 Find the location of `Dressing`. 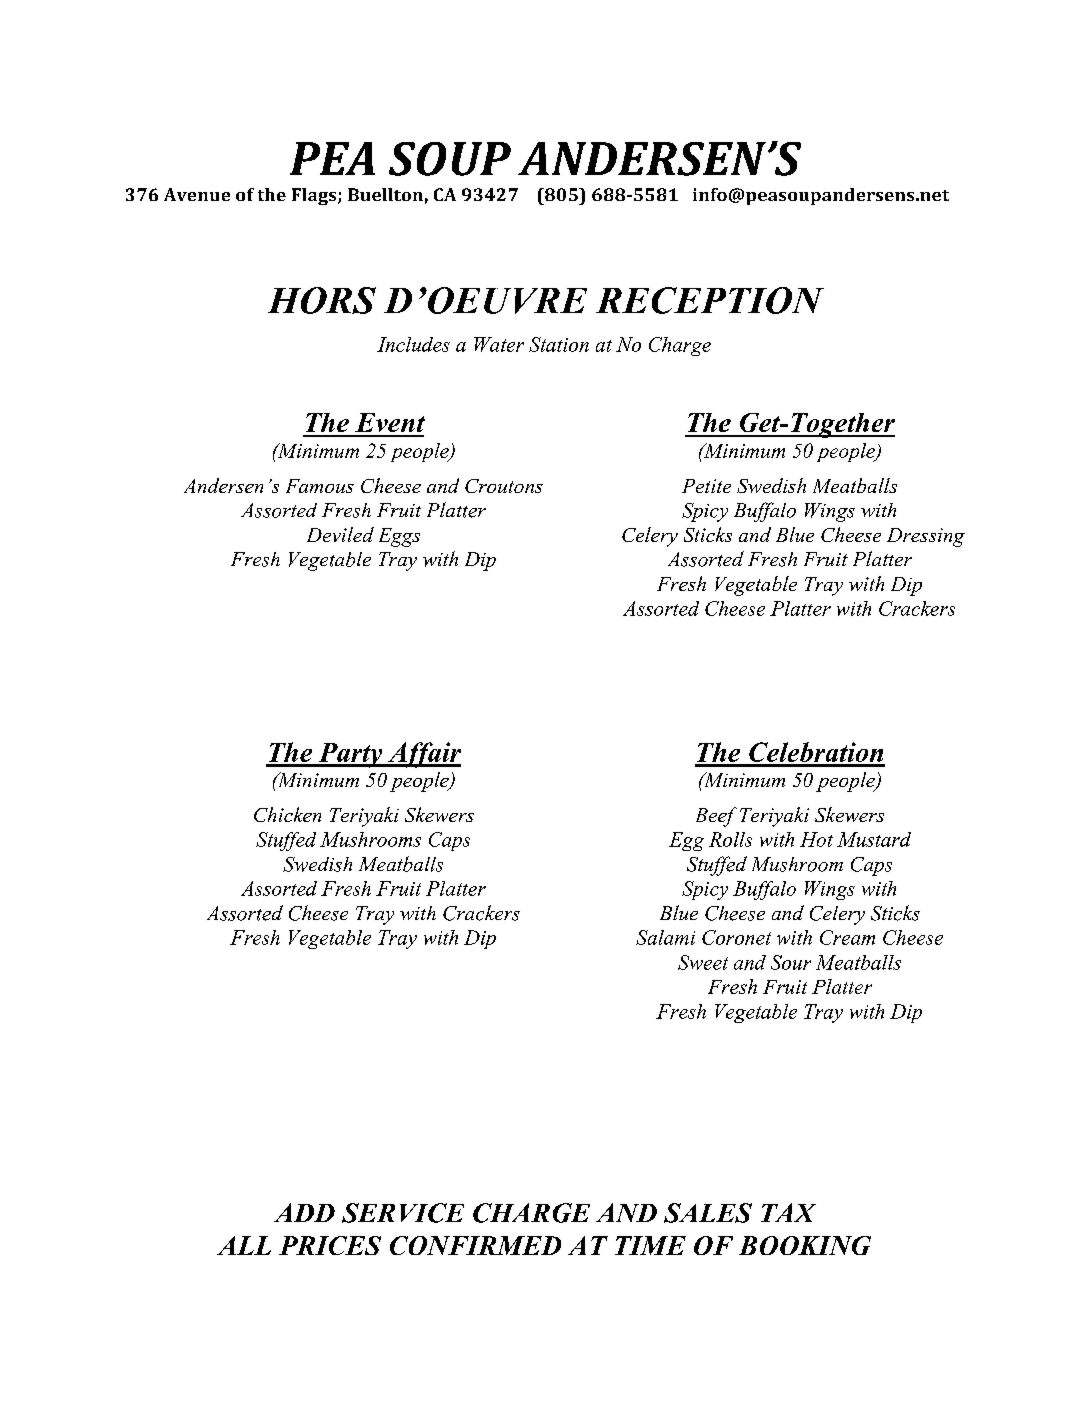

Dressing is located at coordinates (926, 537).
